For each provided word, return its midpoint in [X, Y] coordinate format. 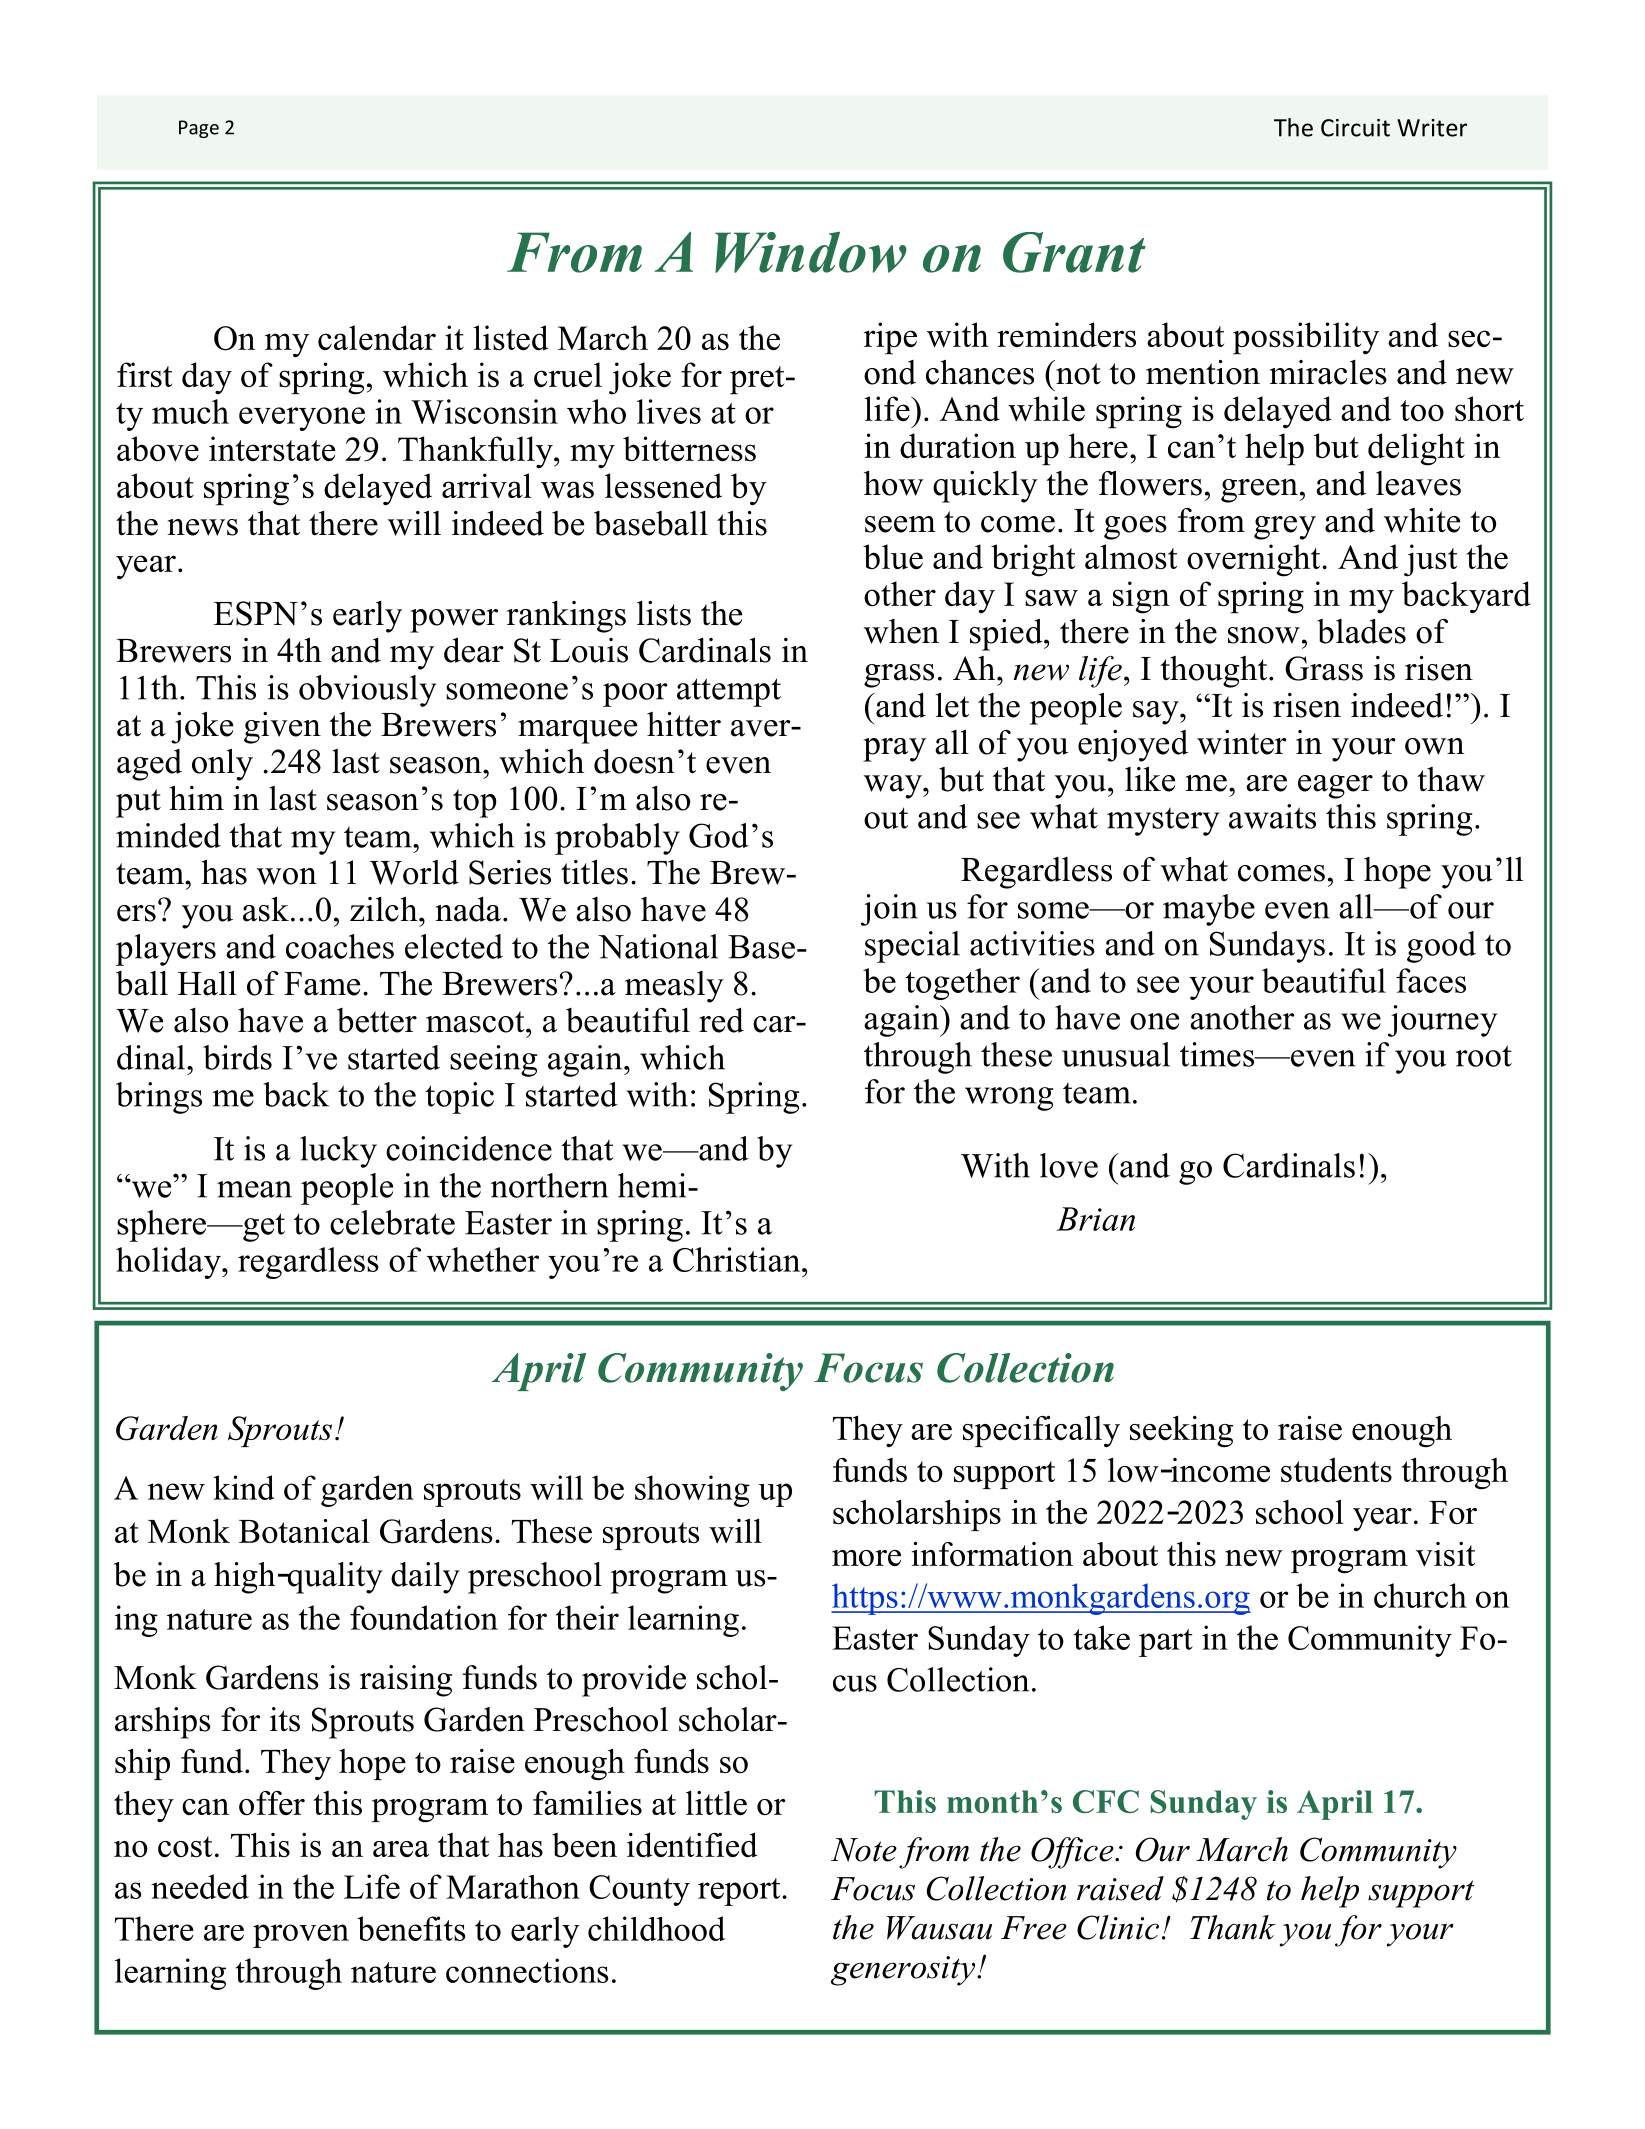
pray [894, 750]
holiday [170, 1263]
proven [301, 1936]
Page [199, 129]
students [1336, 1470]
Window [811, 252]
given [282, 728]
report [740, 1892]
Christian [738, 1259]
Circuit [1355, 128]
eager [1335, 787]
